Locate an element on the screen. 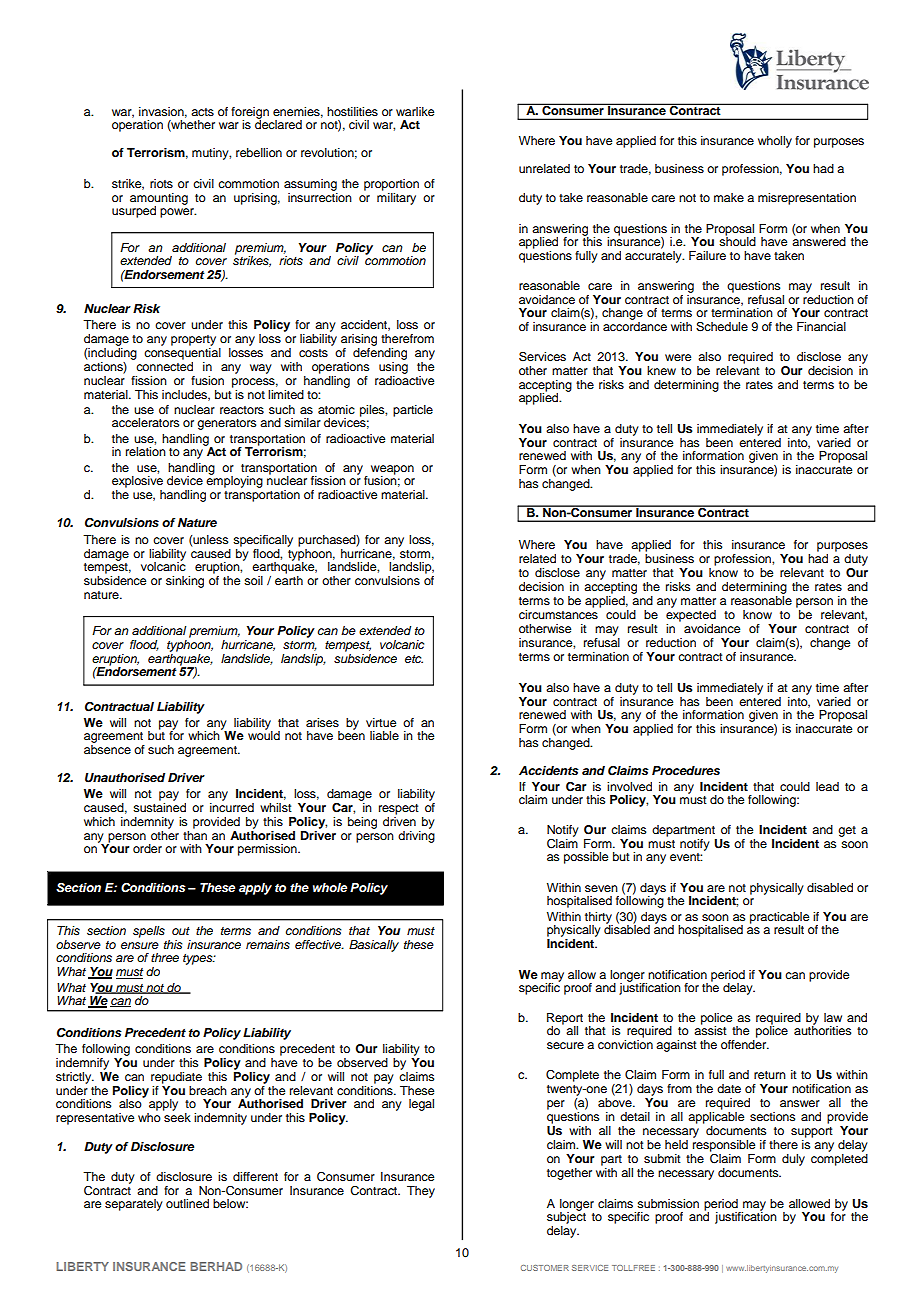  expected is located at coordinates (691, 614).
